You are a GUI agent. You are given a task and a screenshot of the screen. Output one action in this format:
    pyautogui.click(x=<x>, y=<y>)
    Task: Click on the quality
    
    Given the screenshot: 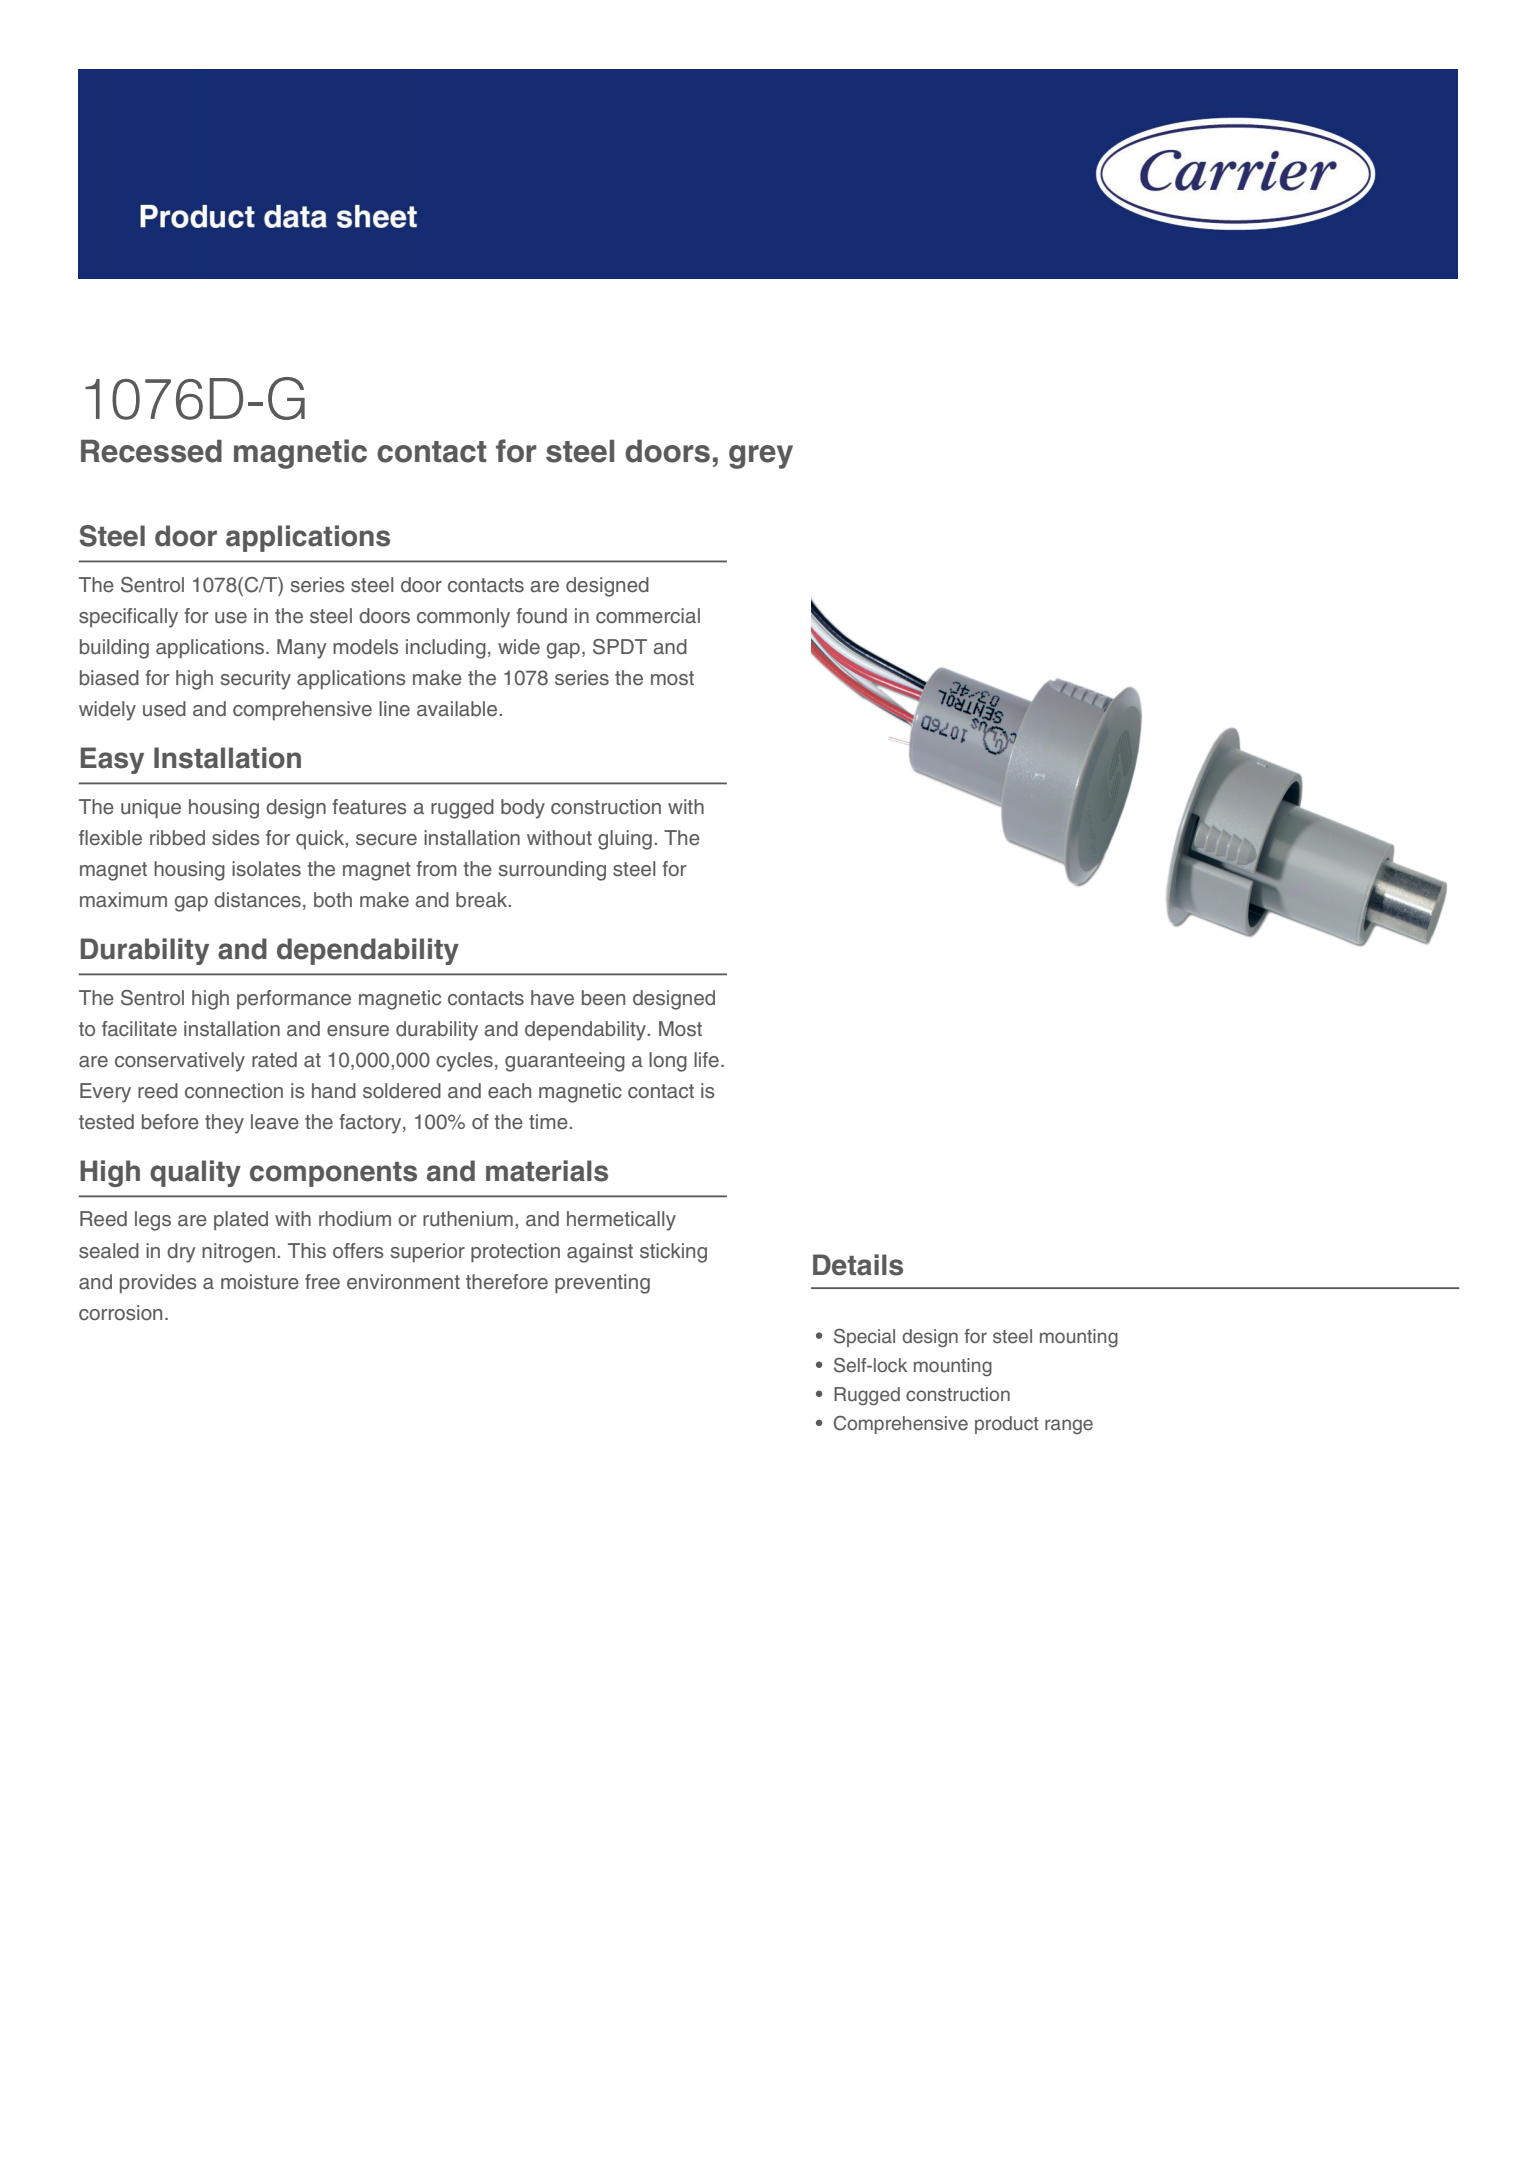 What is the action you would take?
    pyautogui.click(x=195, y=1173)
